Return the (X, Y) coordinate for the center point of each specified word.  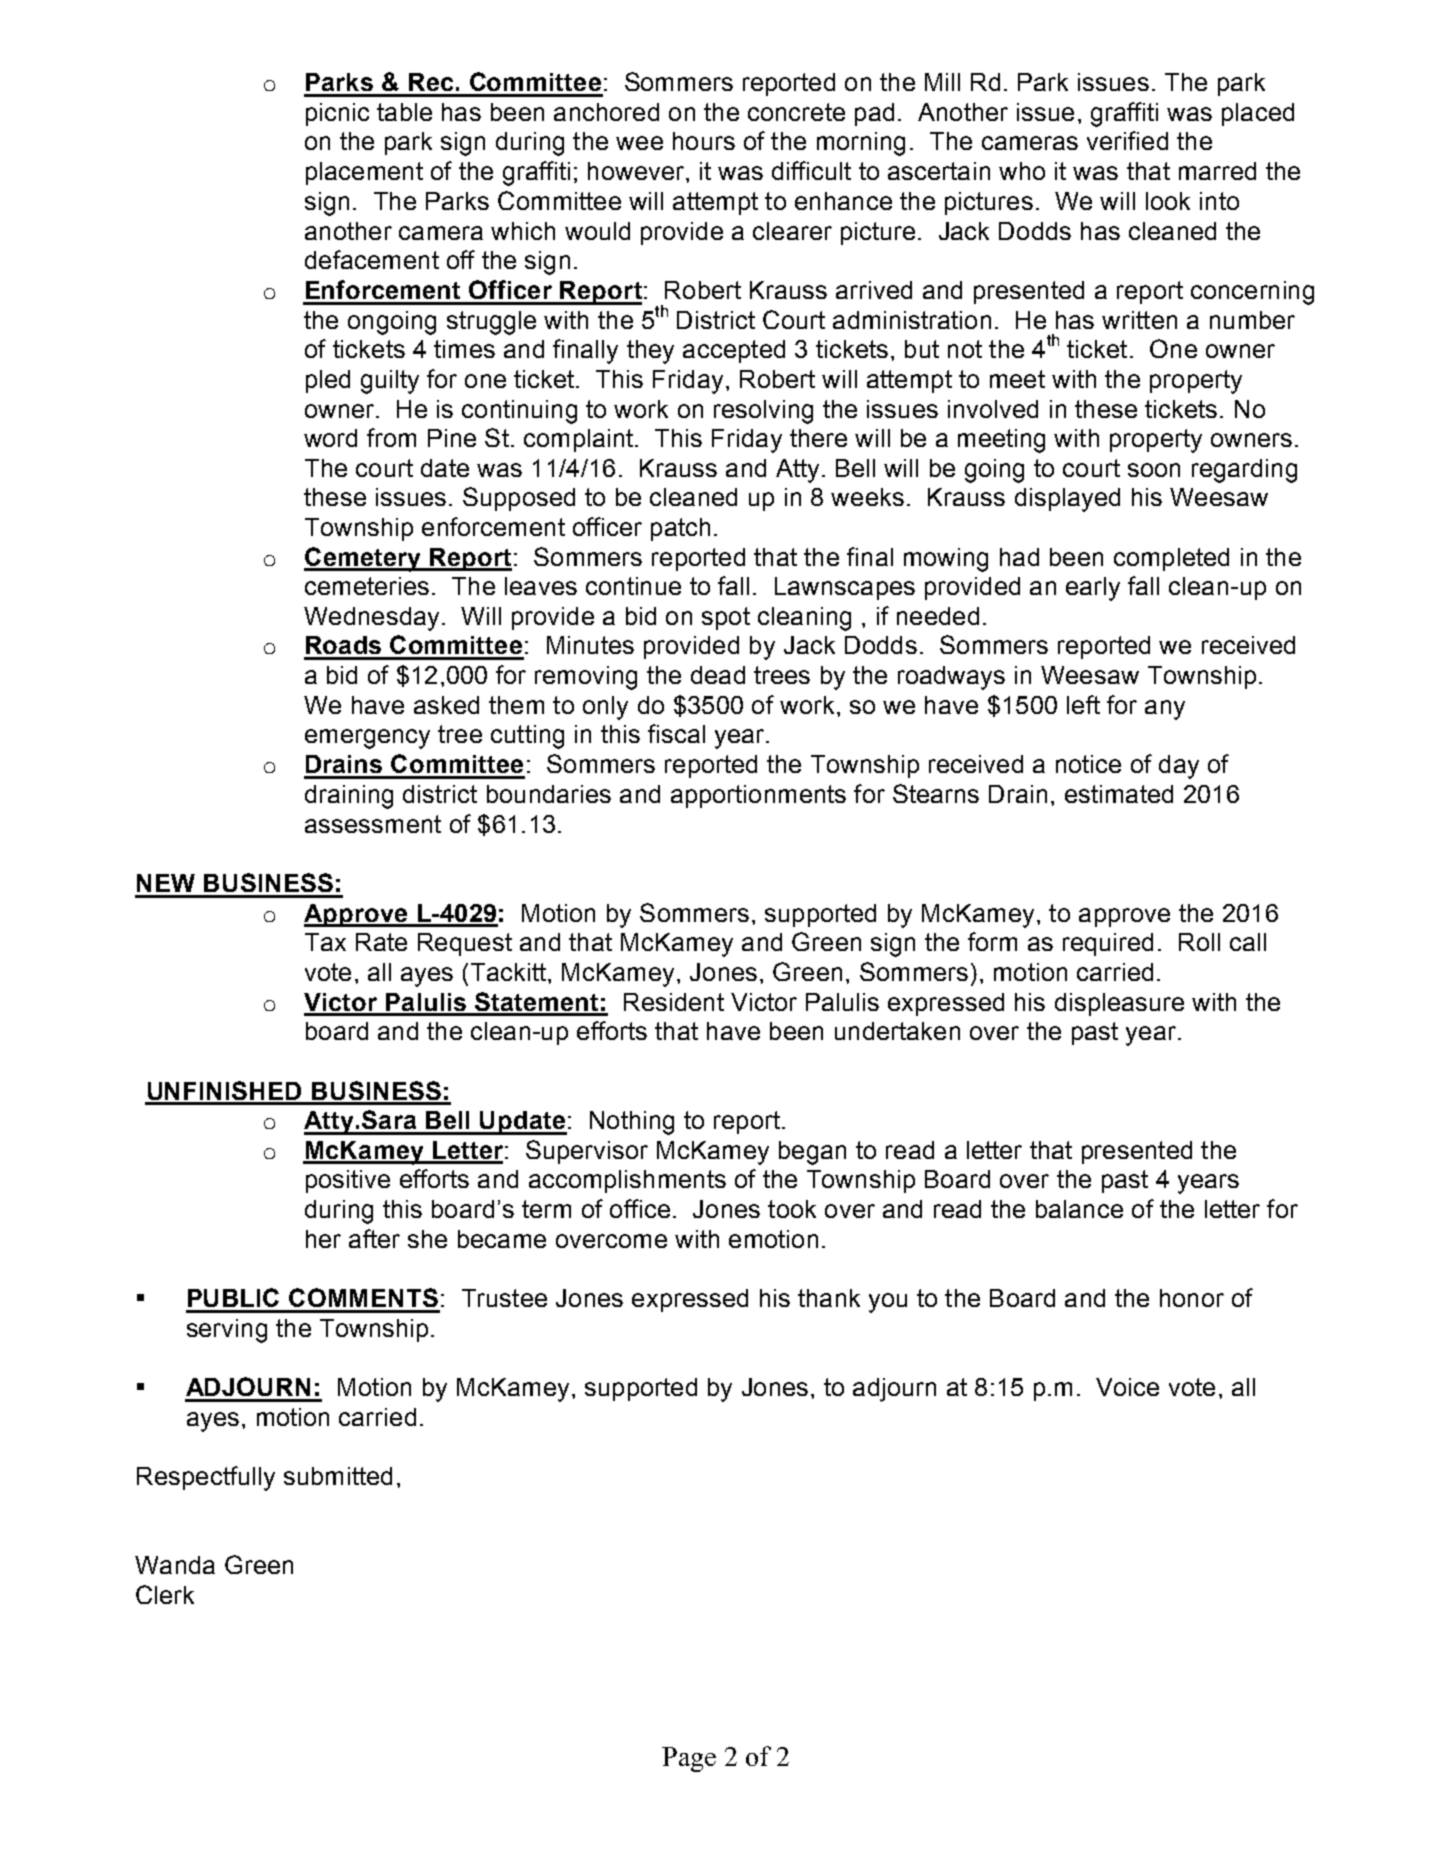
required (1108, 944)
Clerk (165, 1594)
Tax (325, 942)
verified (1127, 140)
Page (689, 1759)
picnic (337, 114)
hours (704, 141)
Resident (674, 1002)
